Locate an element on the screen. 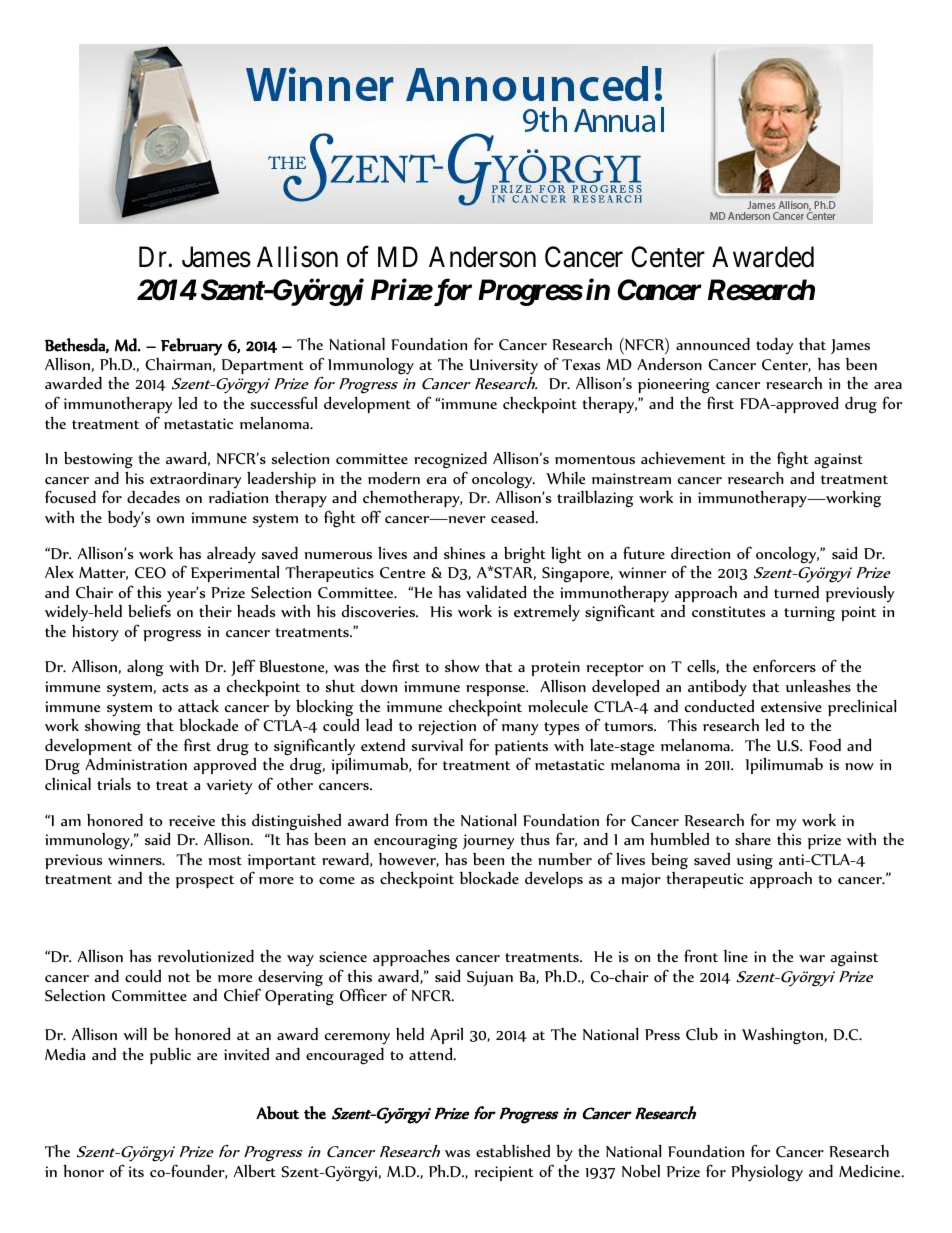  Physiology is located at coordinates (767, 1173).
